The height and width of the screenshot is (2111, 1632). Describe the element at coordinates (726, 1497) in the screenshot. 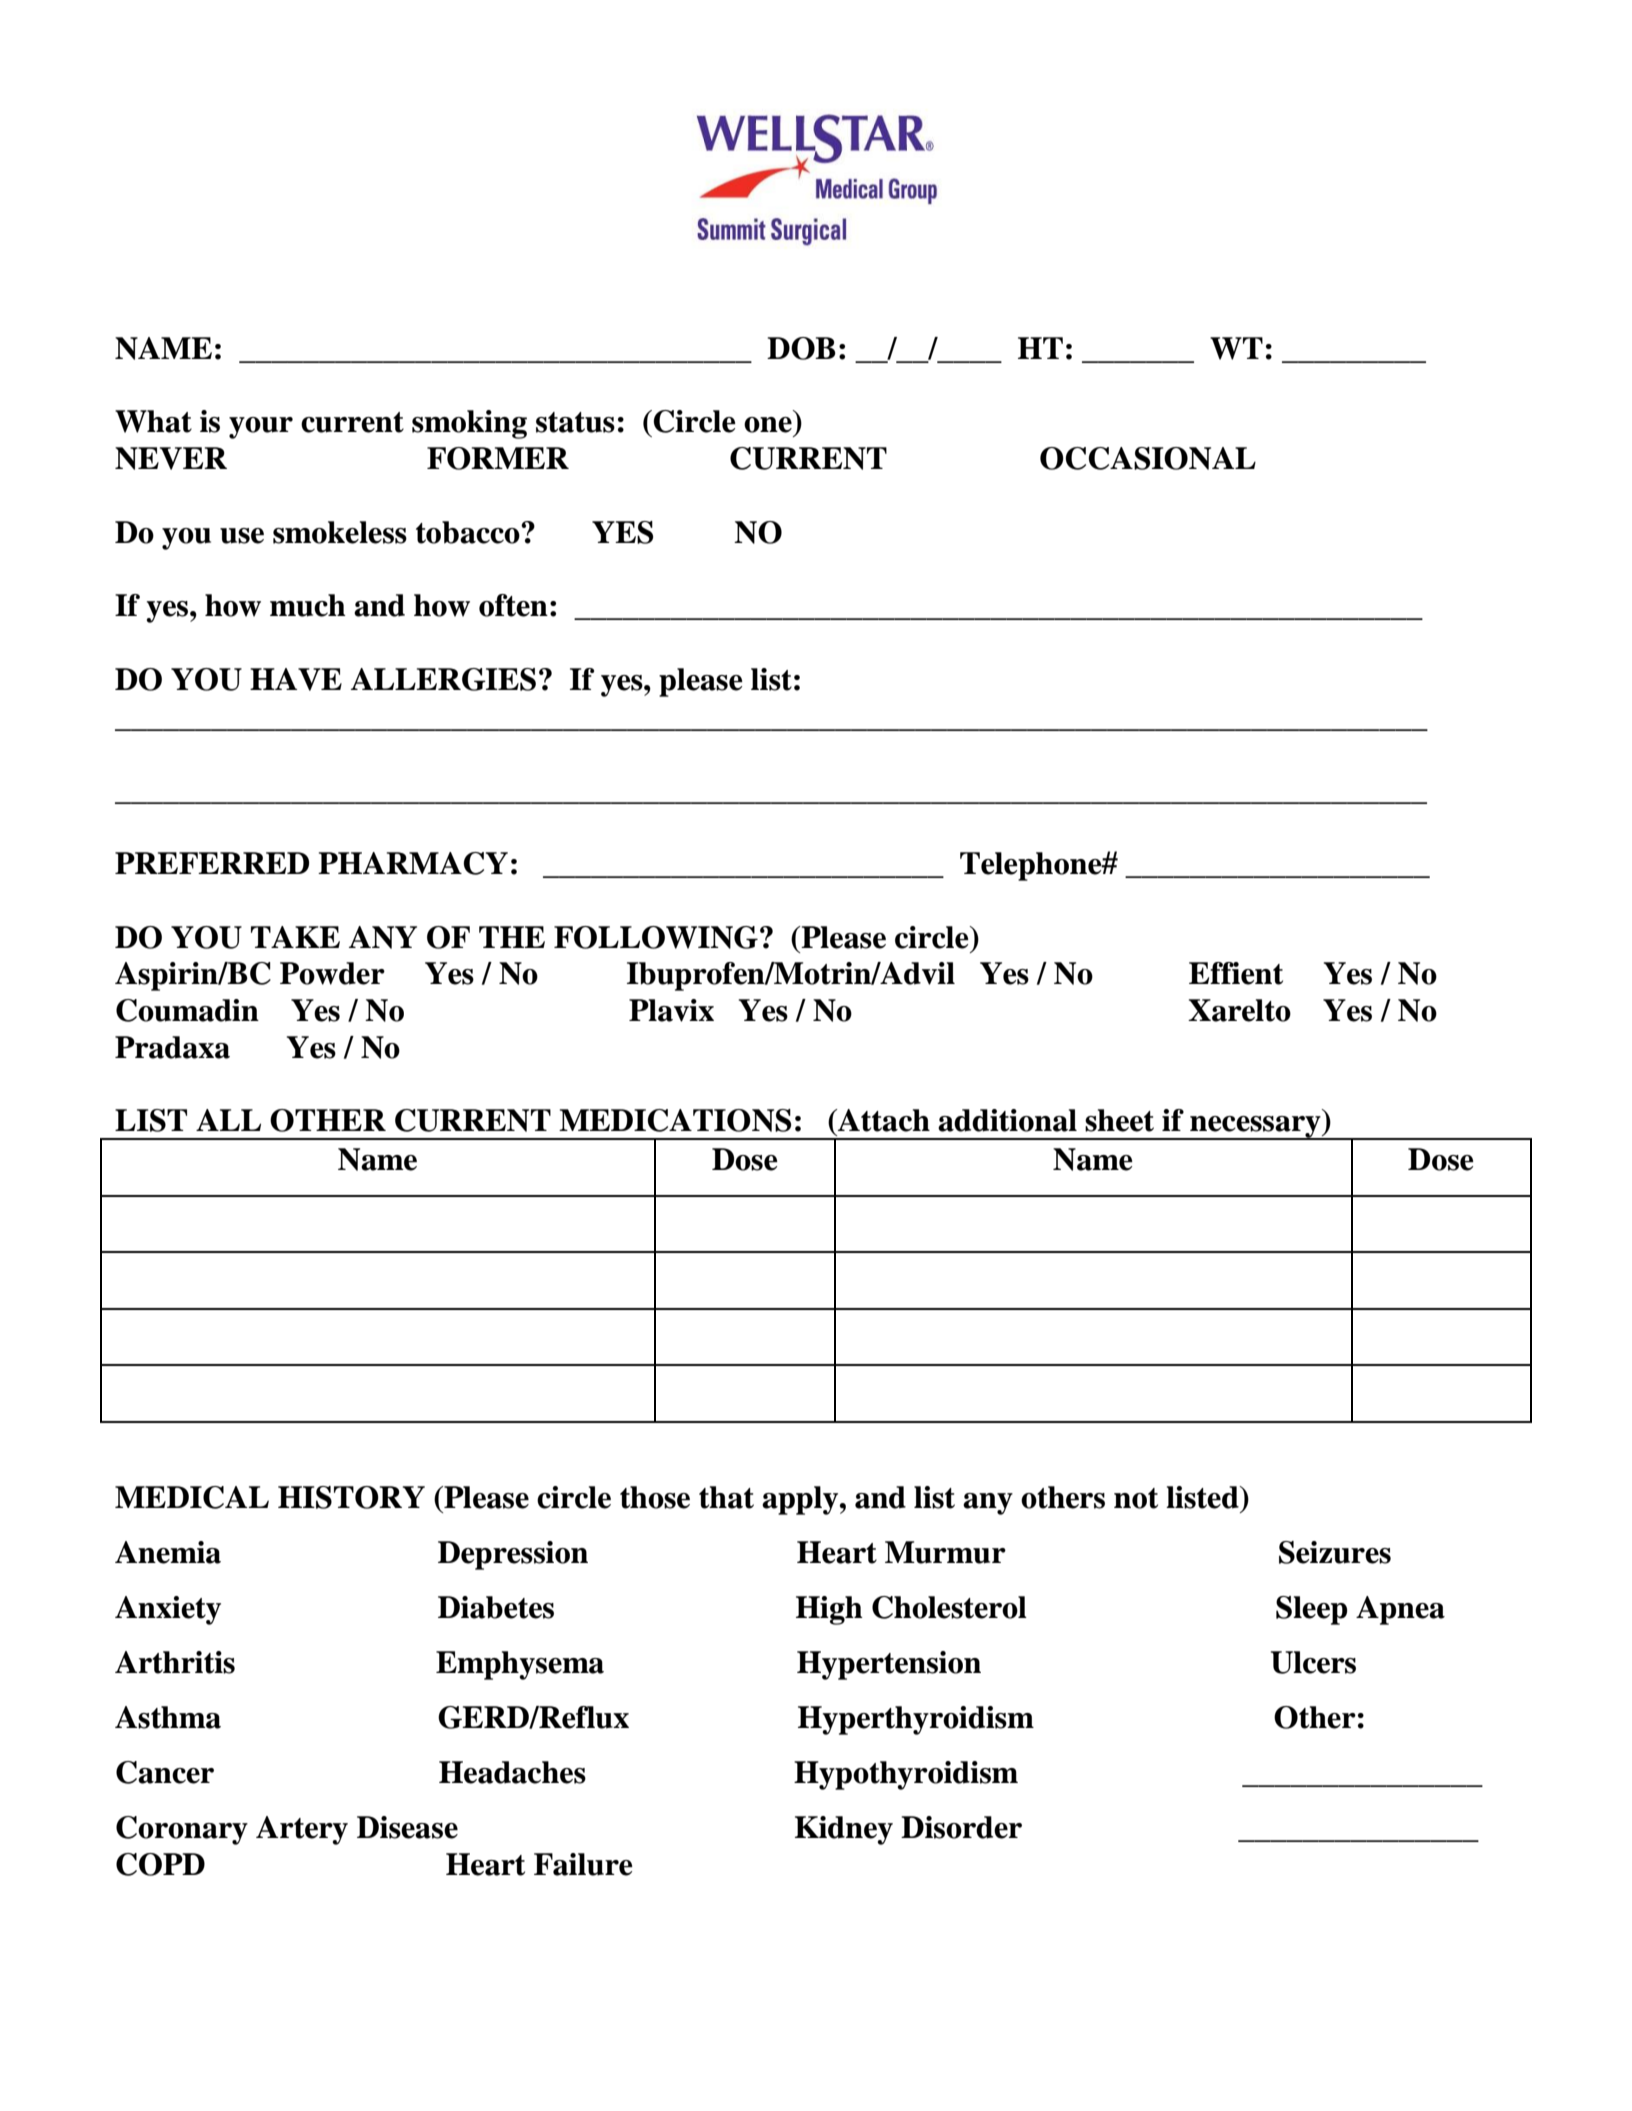

I see `that` at that location.
